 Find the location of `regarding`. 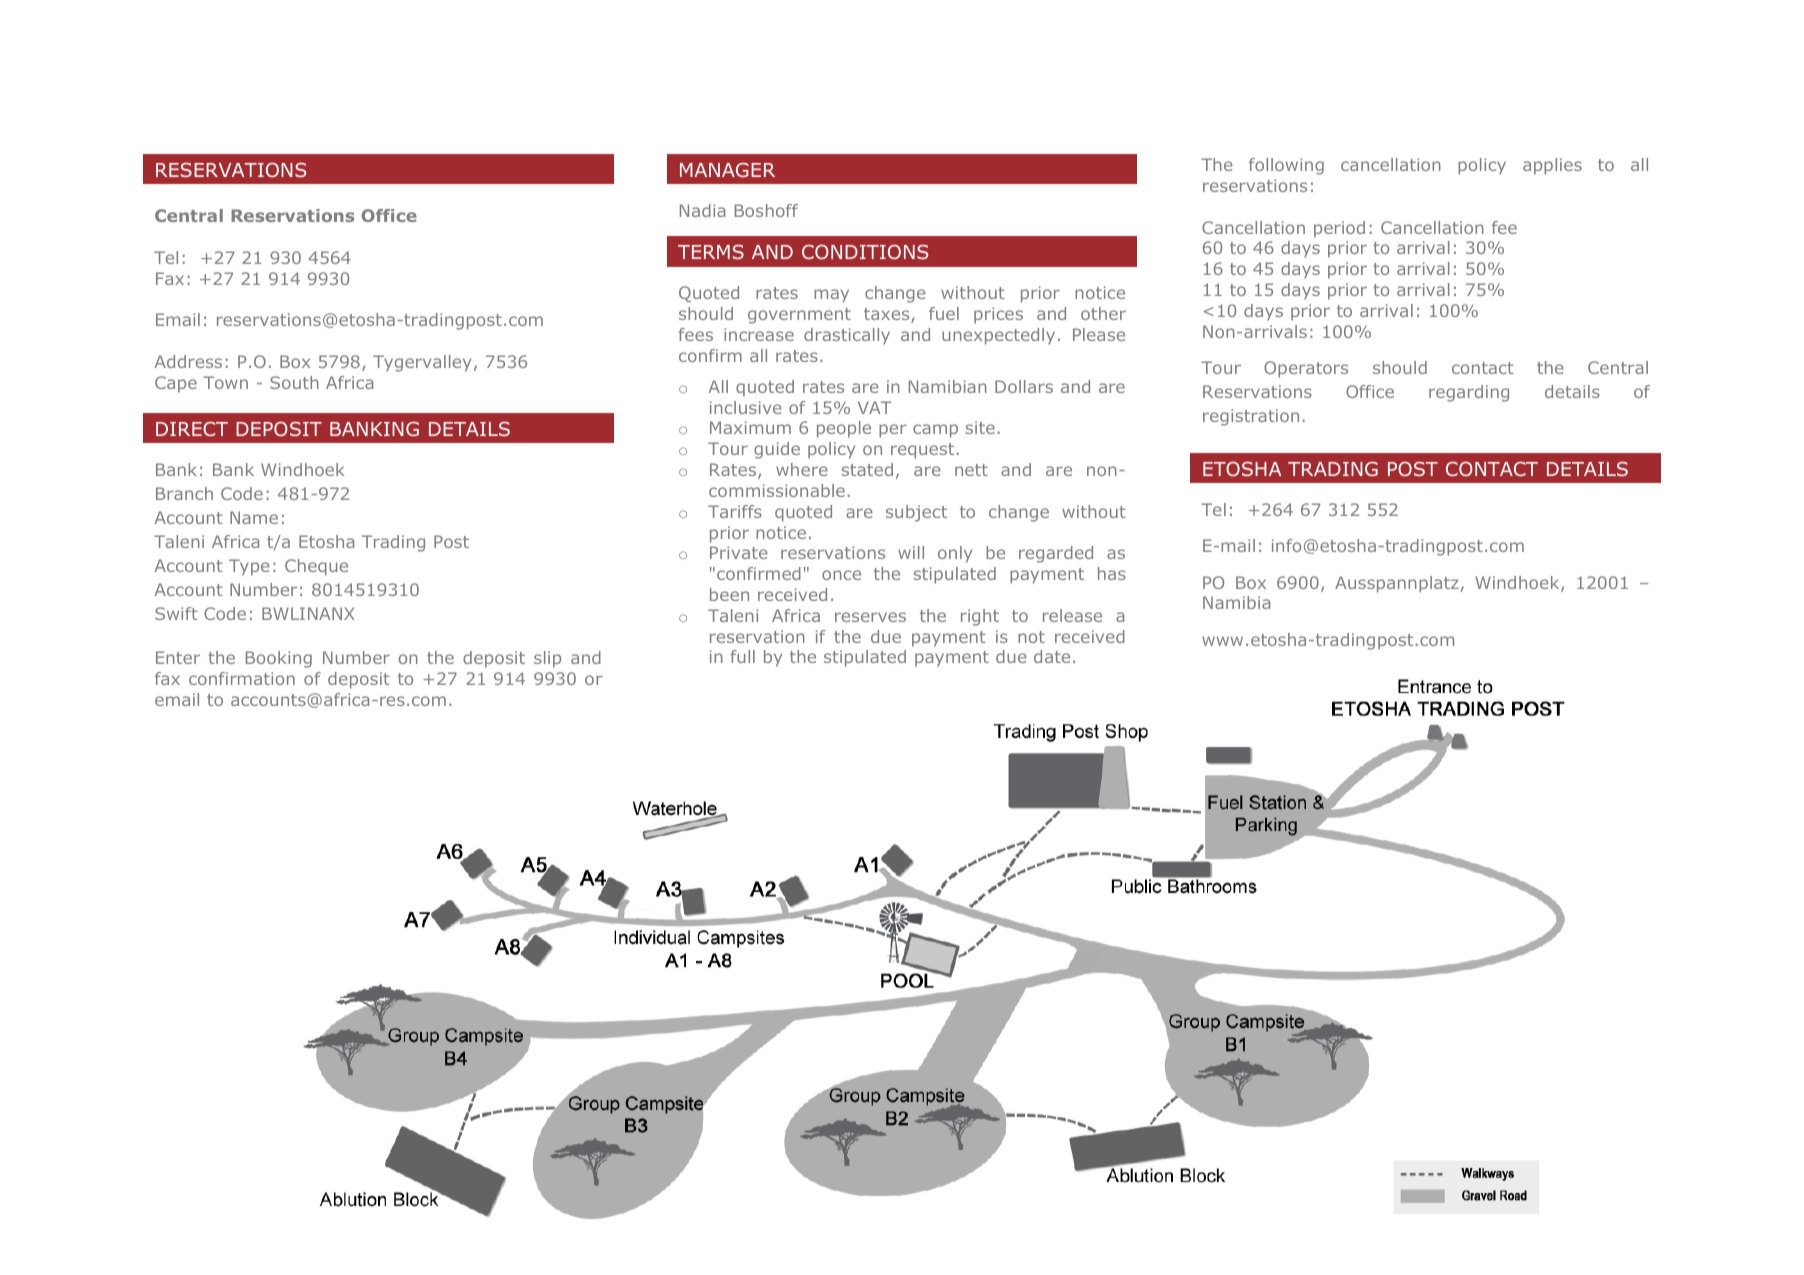

regarding is located at coordinates (1469, 393).
